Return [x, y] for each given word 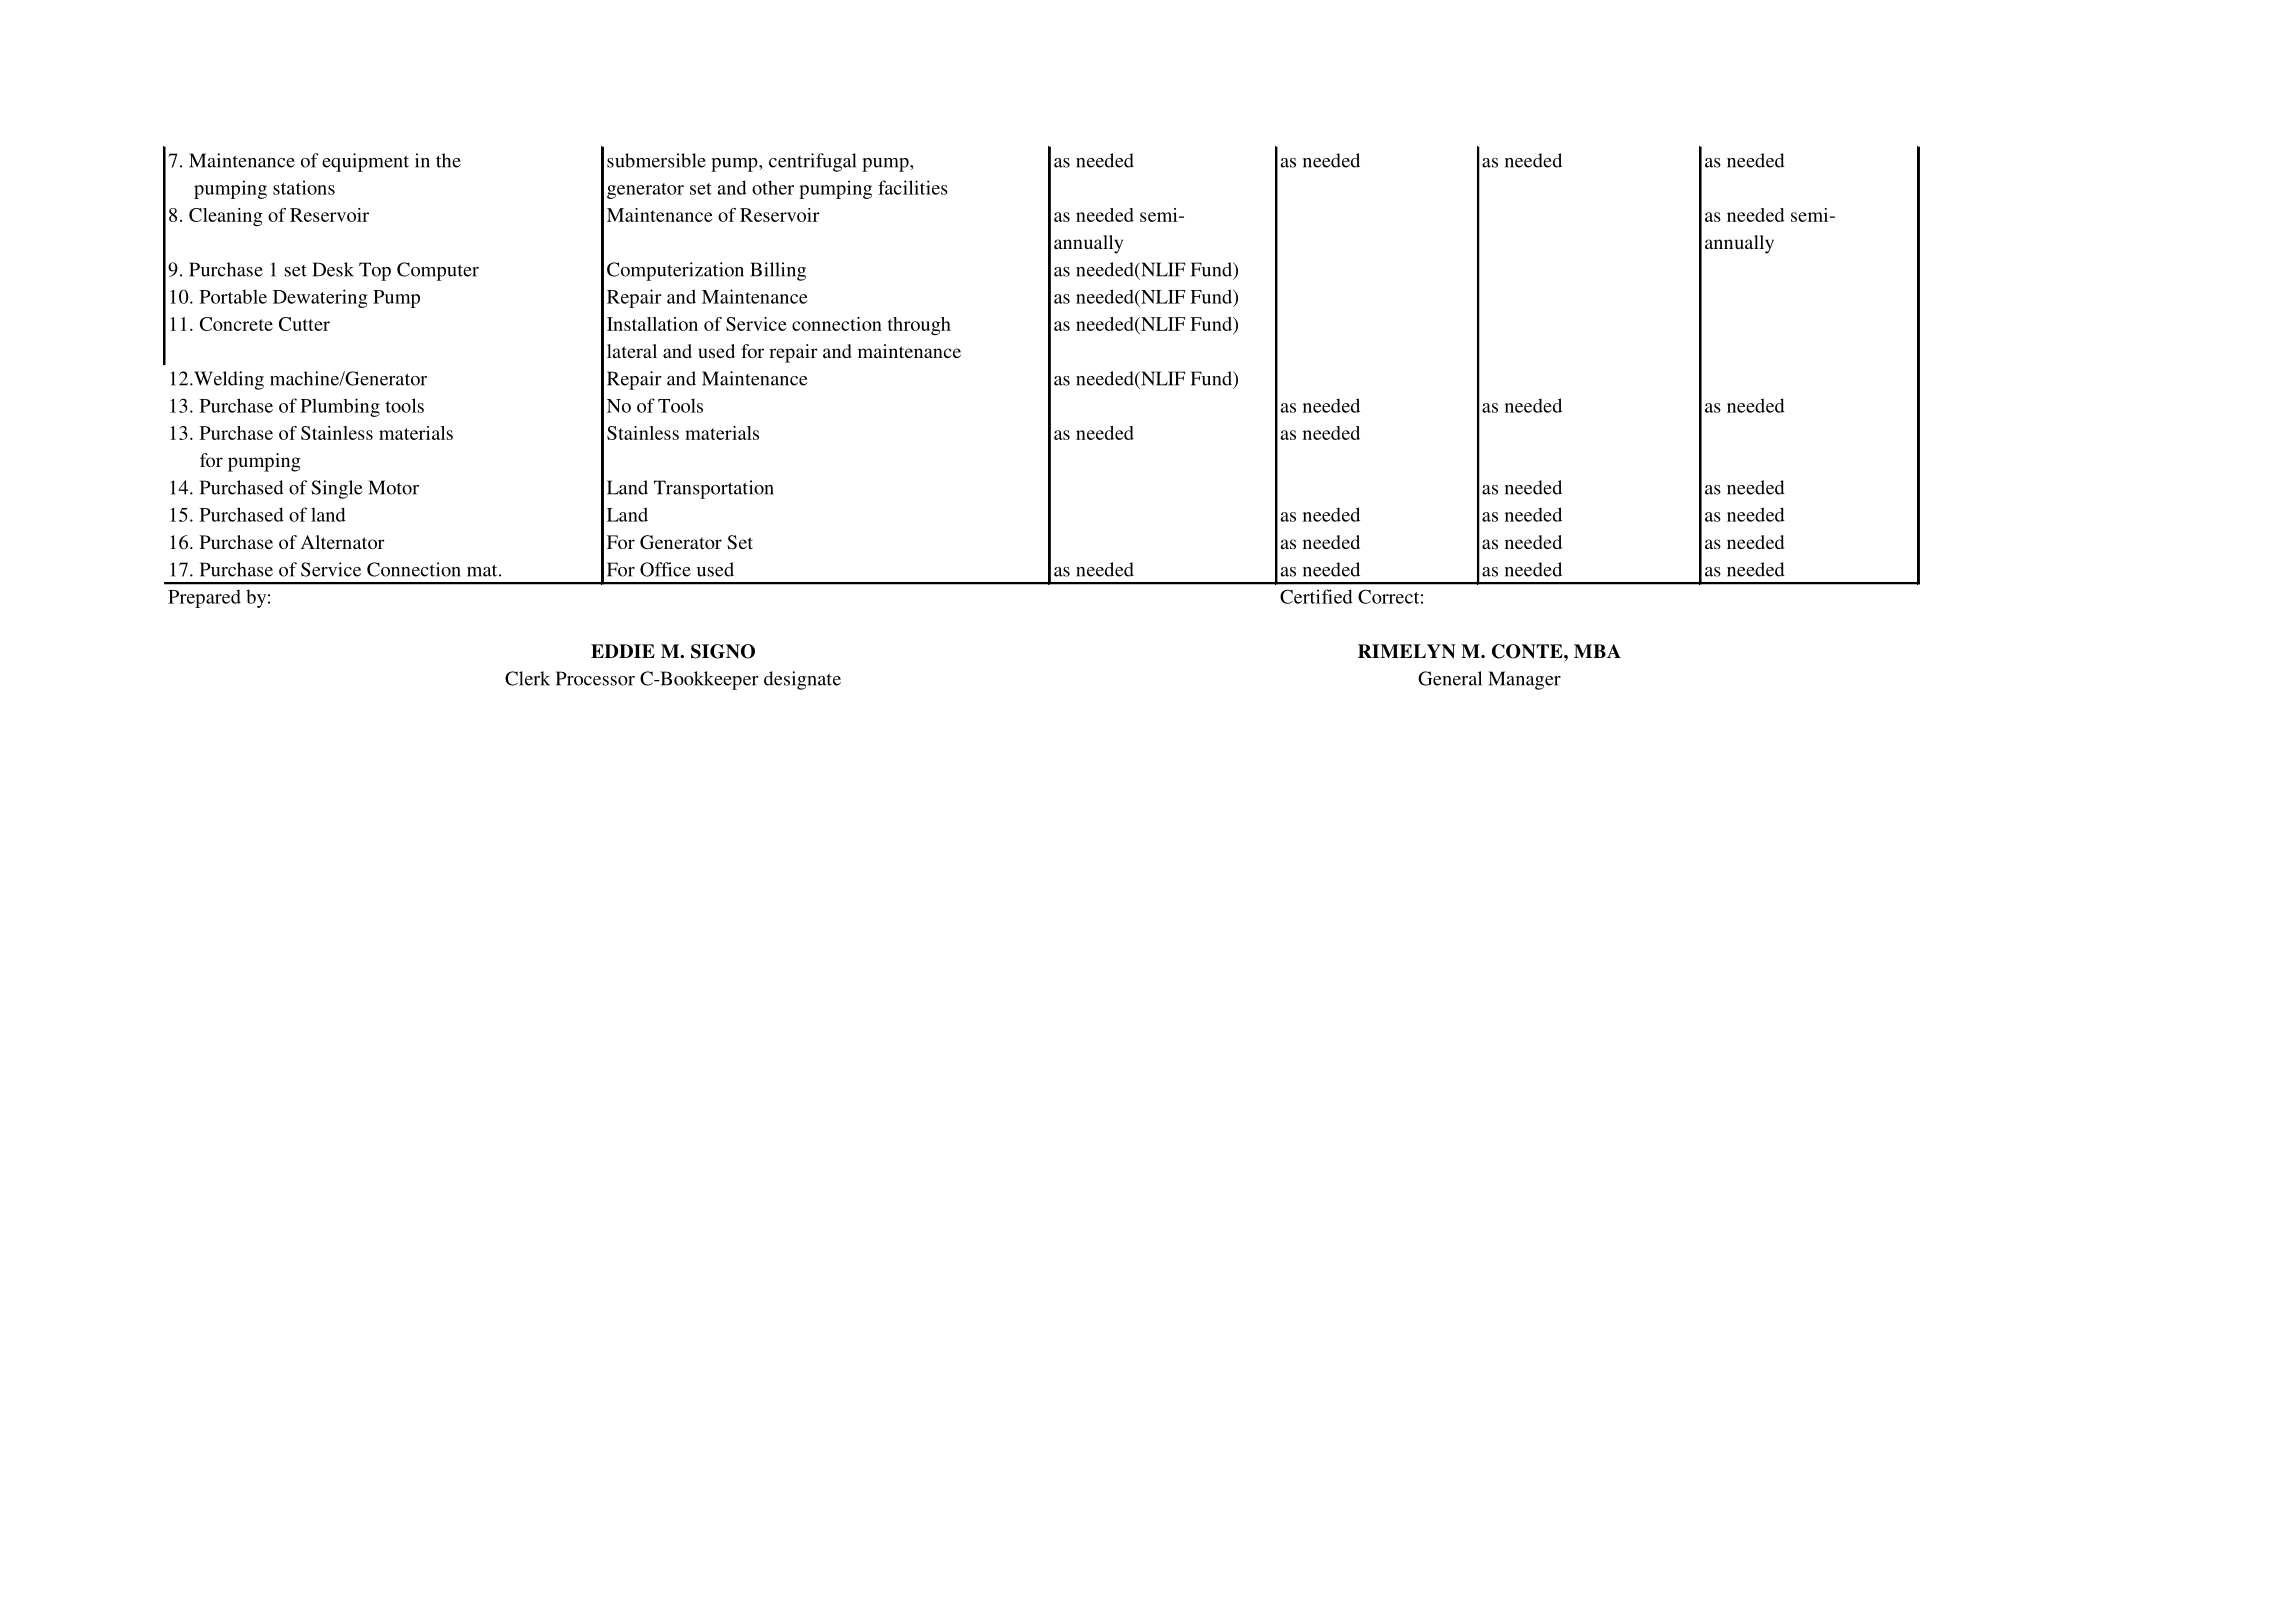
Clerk [527, 678]
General [1450, 678]
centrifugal [812, 162]
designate [802, 680]
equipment [365, 162]
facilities [913, 187]
